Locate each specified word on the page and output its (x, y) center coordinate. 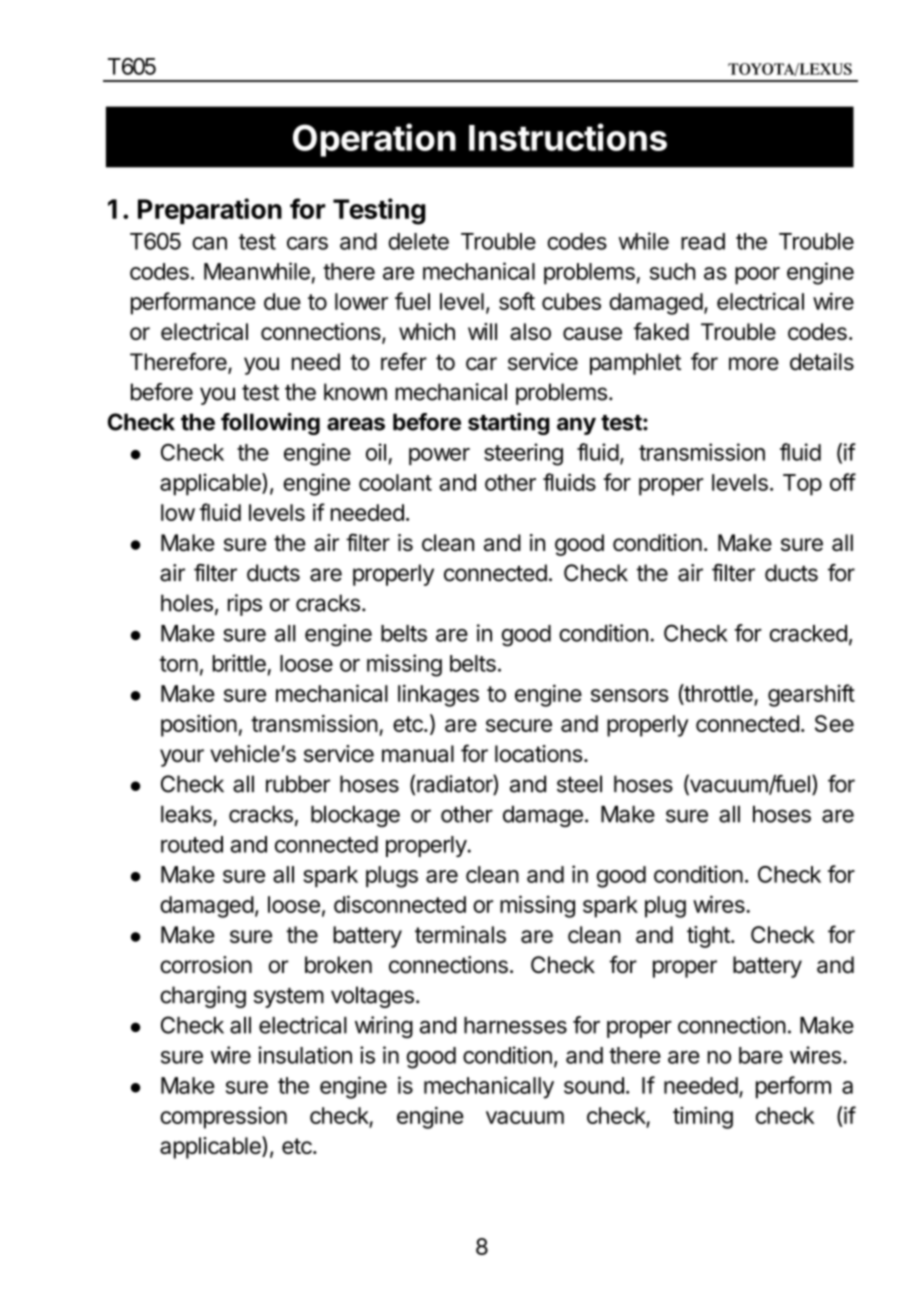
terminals (460, 934)
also (530, 331)
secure (519, 725)
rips (245, 605)
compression (223, 1118)
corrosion (206, 965)
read (703, 241)
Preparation (210, 211)
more (754, 364)
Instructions (568, 137)
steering (523, 454)
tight (709, 937)
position (199, 726)
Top (802, 485)
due (282, 301)
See (834, 723)
